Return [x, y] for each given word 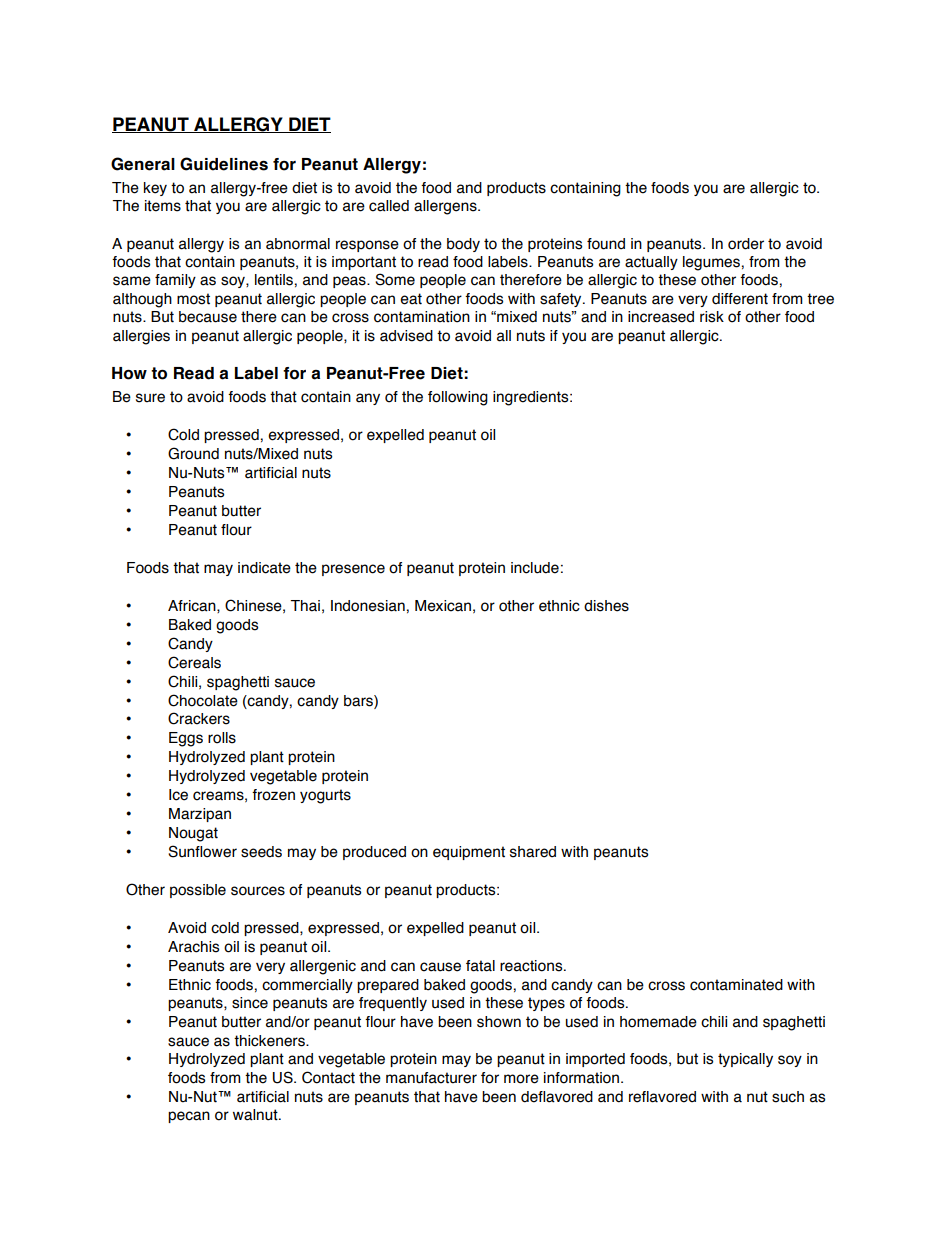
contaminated [736, 985]
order [746, 244]
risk [712, 317]
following [458, 398]
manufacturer [431, 1078]
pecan [189, 1117]
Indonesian [368, 606]
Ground [193, 453]
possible [198, 891]
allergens [446, 207]
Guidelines [224, 164]
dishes [606, 606]
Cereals [194, 662]
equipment [469, 853]
